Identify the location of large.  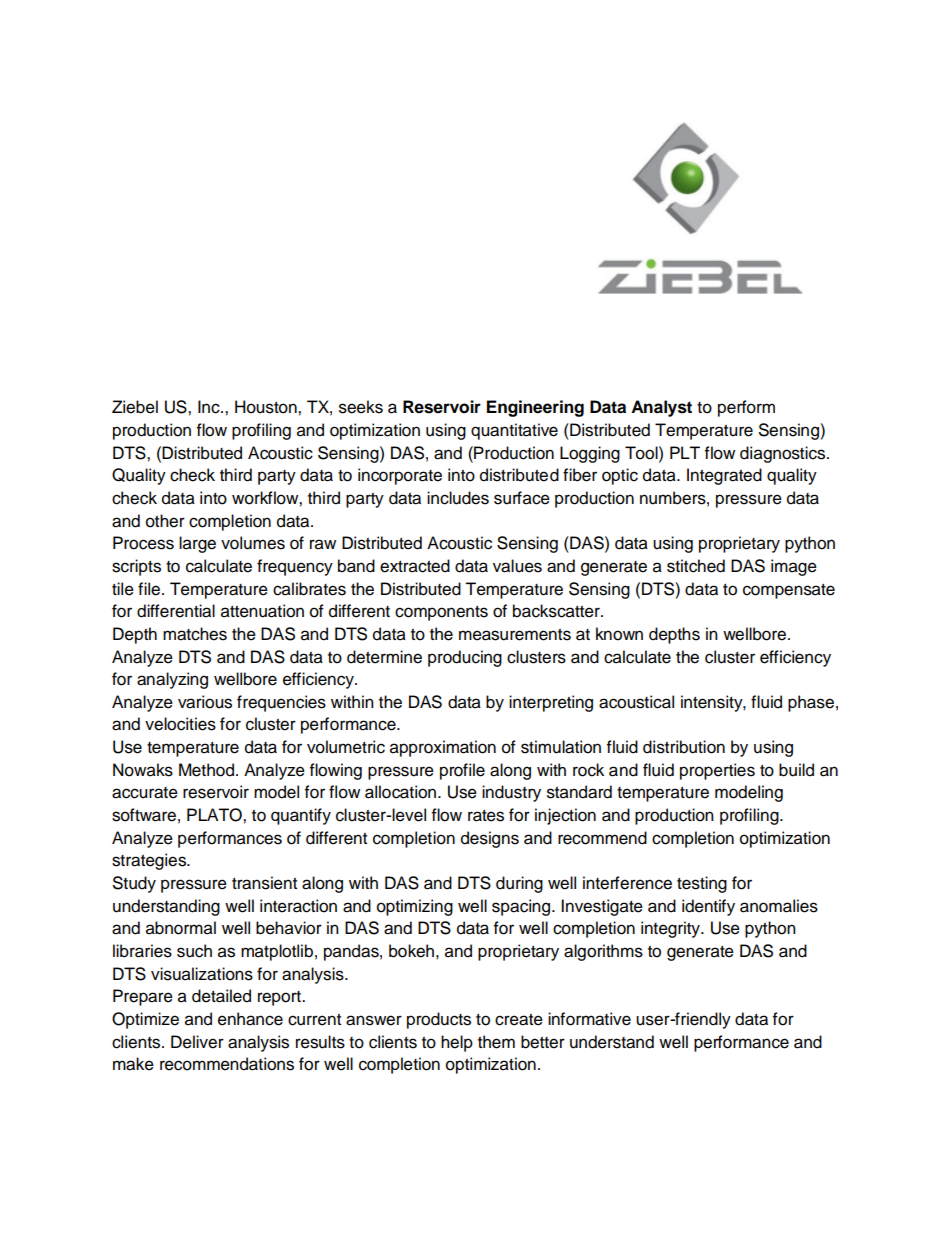
(197, 544).
